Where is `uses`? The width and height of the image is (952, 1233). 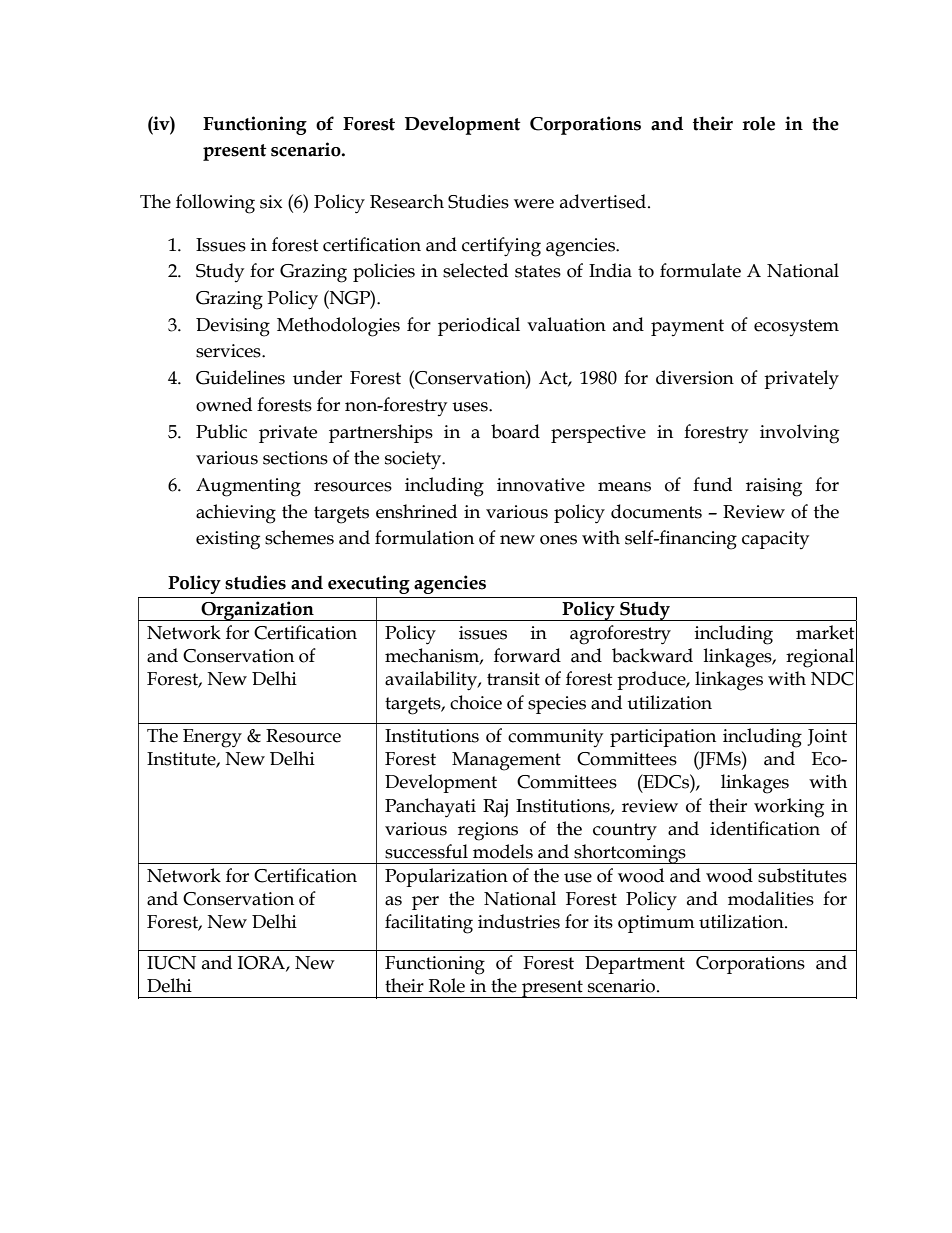 uses is located at coordinates (471, 407).
